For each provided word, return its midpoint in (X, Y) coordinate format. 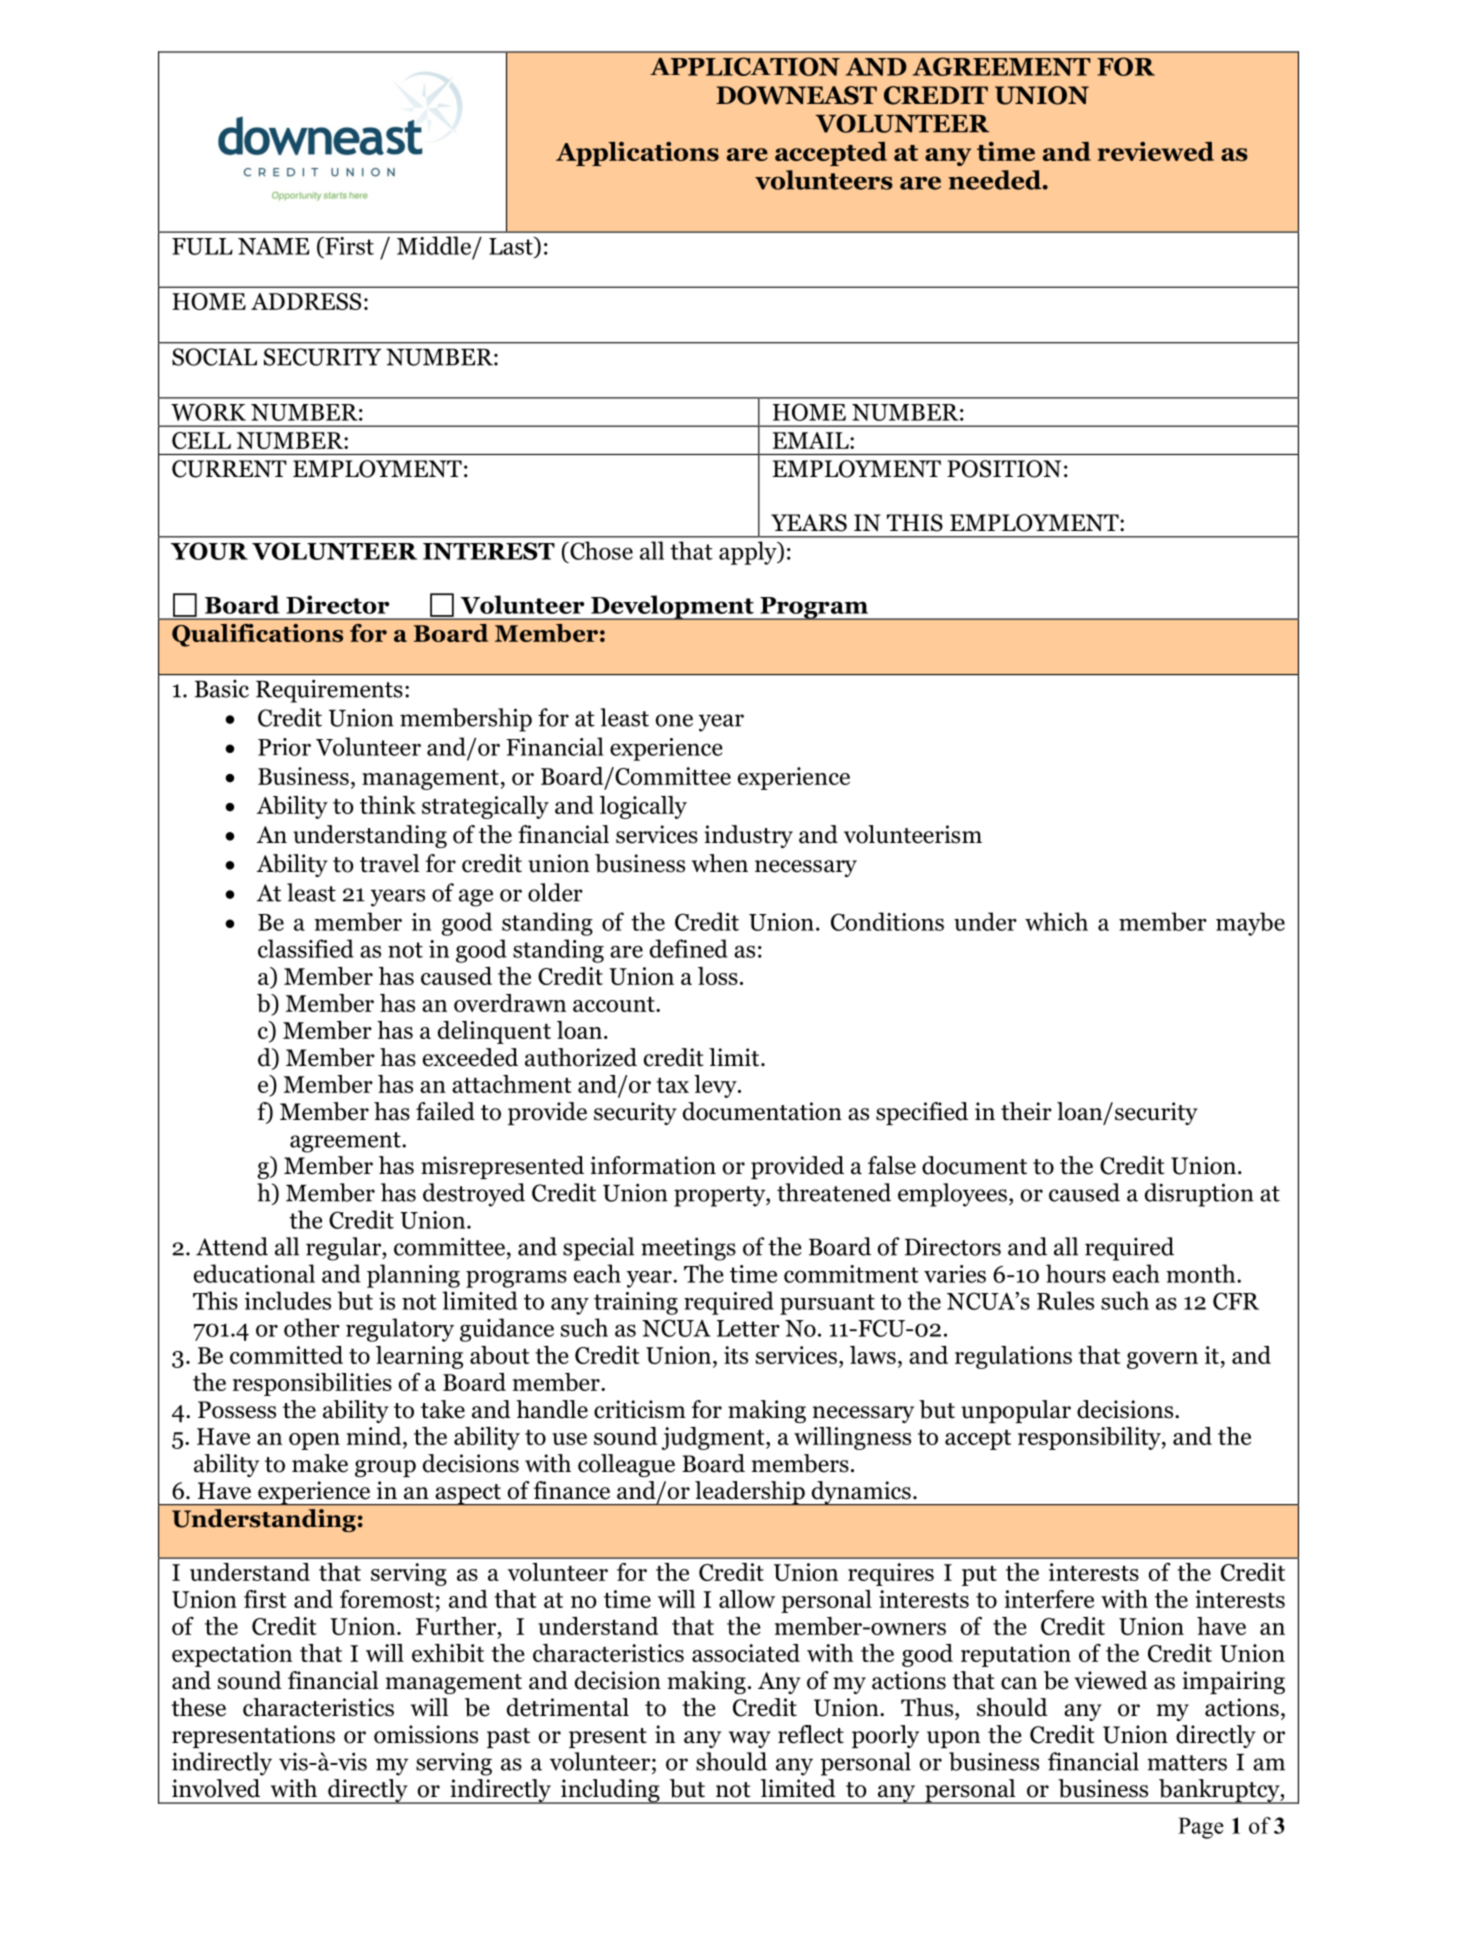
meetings (688, 1249)
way (750, 1739)
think (388, 805)
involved (216, 1788)
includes (287, 1300)
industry (748, 836)
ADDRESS (306, 301)
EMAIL (812, 440)
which (1056, 921)
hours (1076, 1273)
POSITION (1004, 469)
